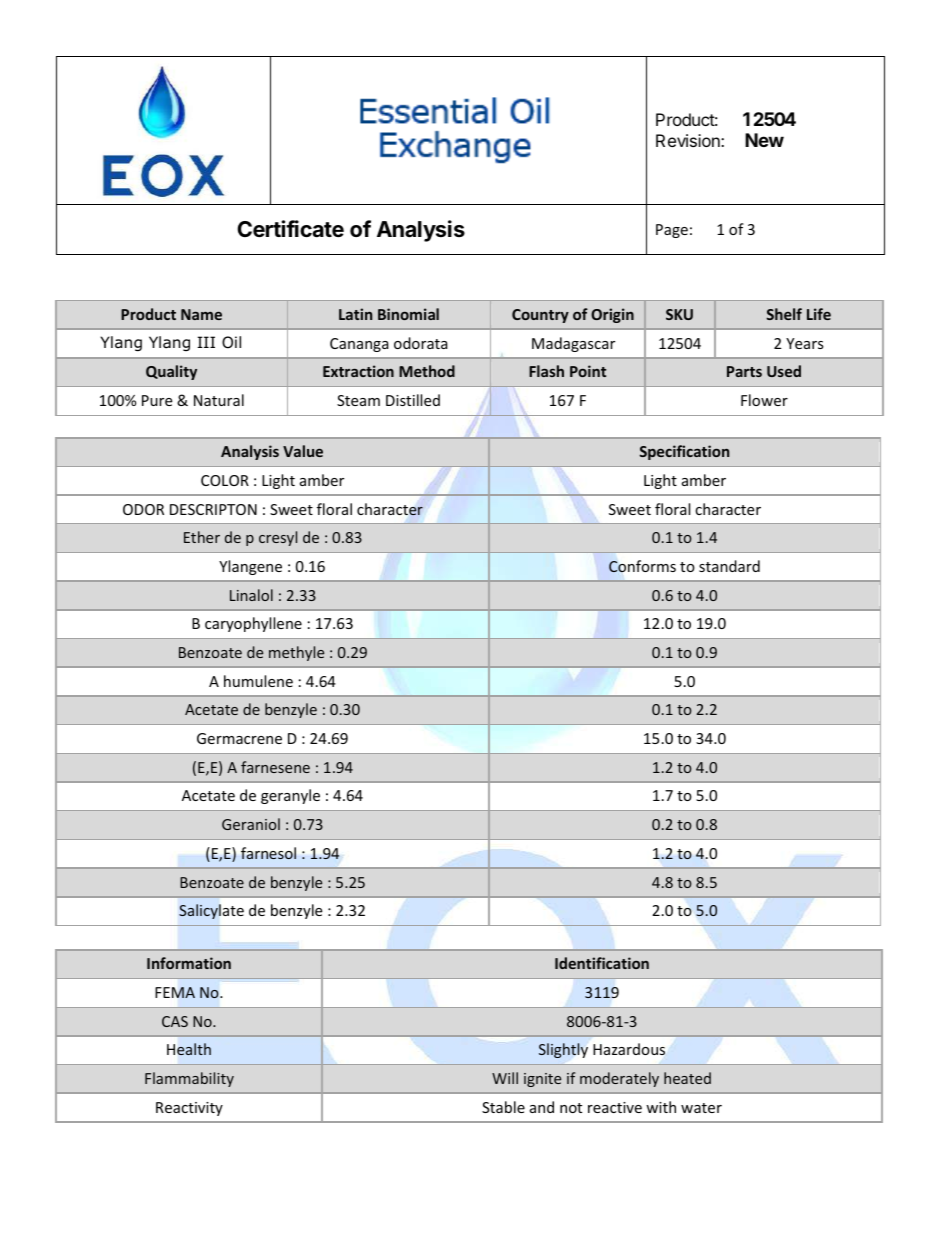 Image resolution: width=952 pixels, height=1233 pixels. I want to click on Will, so click(505, 1078).
